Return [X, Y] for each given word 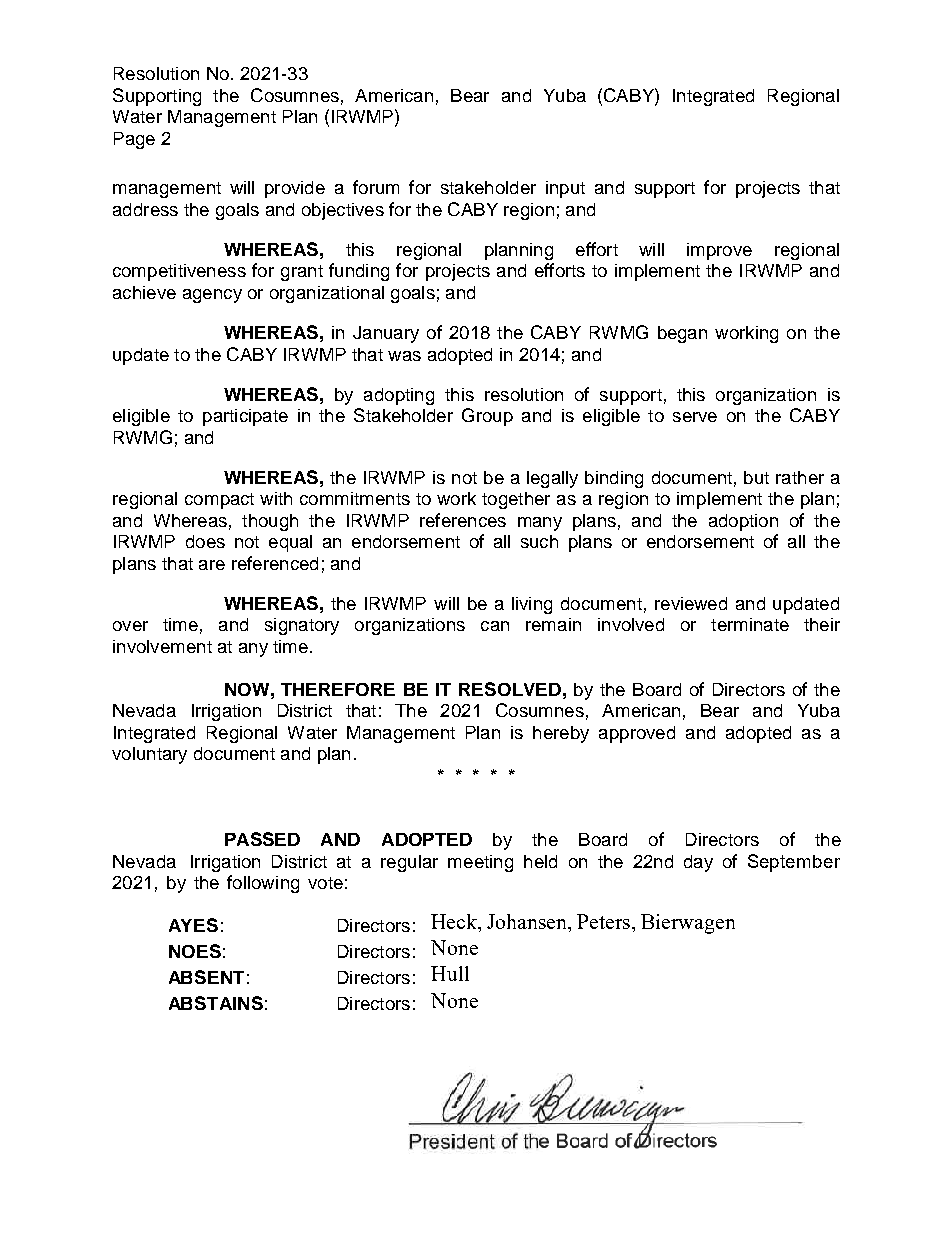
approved [637, 734]
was [404, 356]
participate [245, 417]
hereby [561, 734]
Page [134, 140]
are [212, 565]
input [565, 189]
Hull [450, 973]
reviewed [691, 603]
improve [719, 251]
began [682, 334]
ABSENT [206, 977]
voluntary [149, 755]
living [532, 605]
